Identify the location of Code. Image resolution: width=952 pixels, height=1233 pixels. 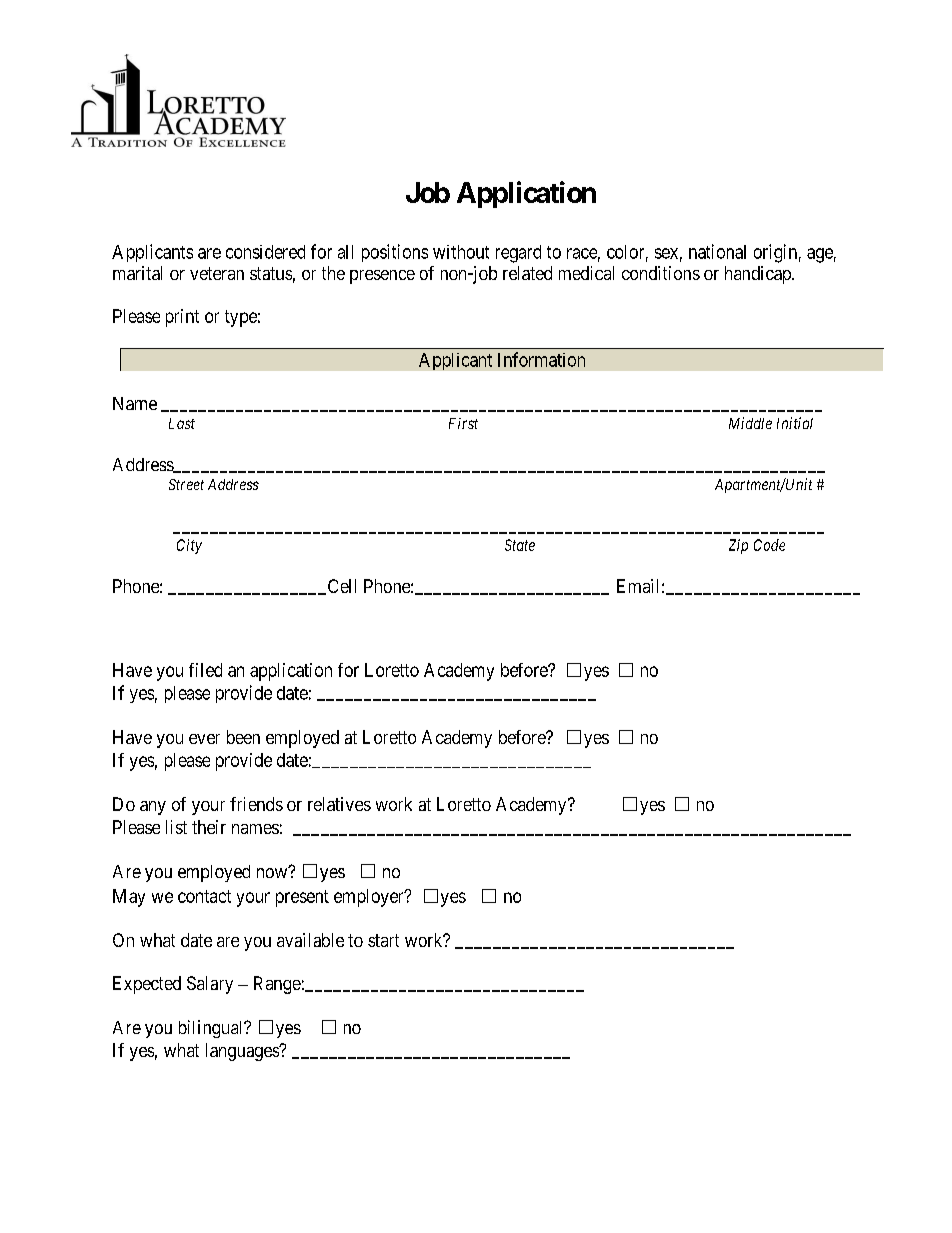
(769, 545).
